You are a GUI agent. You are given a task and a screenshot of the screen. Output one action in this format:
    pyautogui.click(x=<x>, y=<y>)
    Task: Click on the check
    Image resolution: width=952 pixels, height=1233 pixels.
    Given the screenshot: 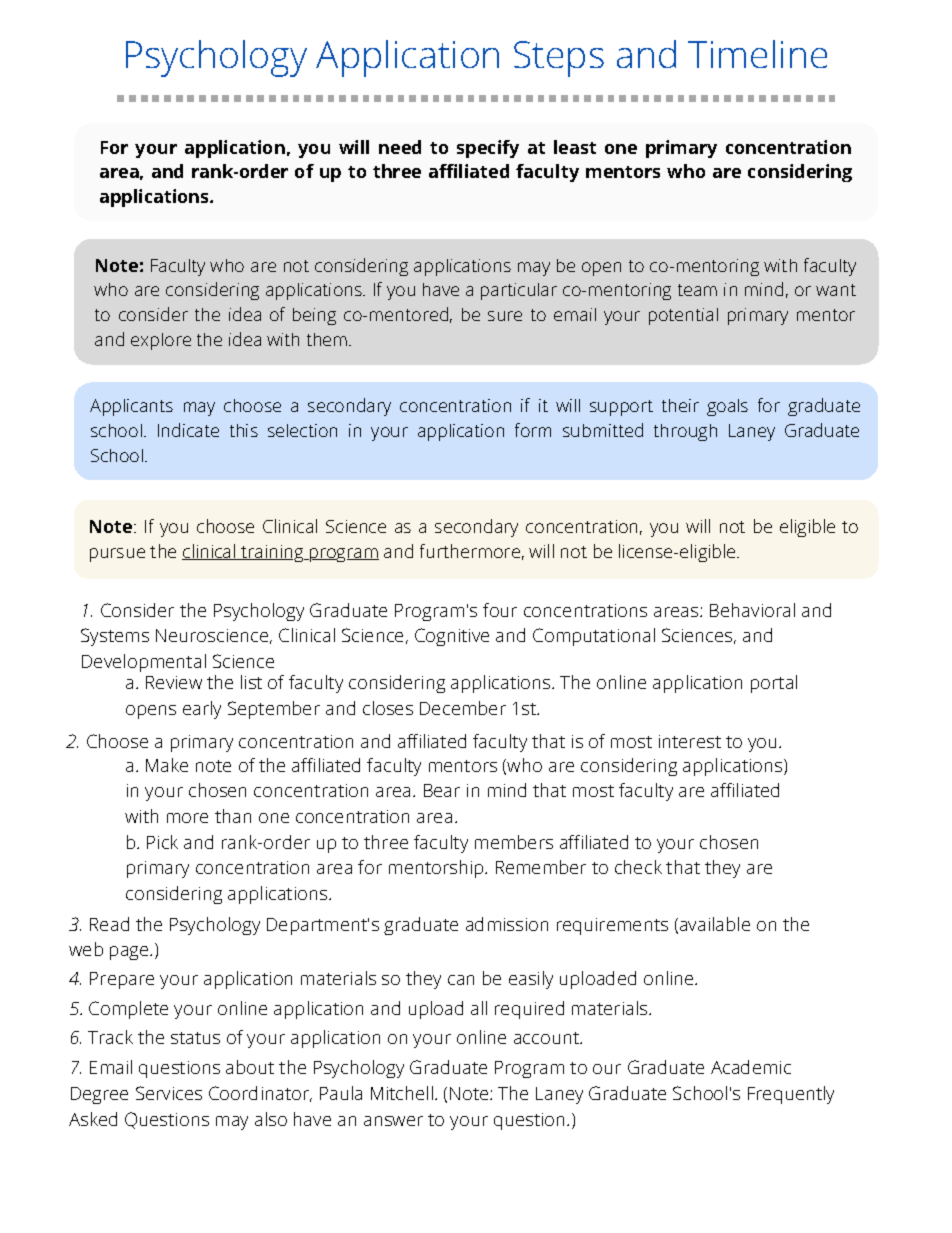 What is the action you would take?
    pyautogui.click(x=638, y=867)
